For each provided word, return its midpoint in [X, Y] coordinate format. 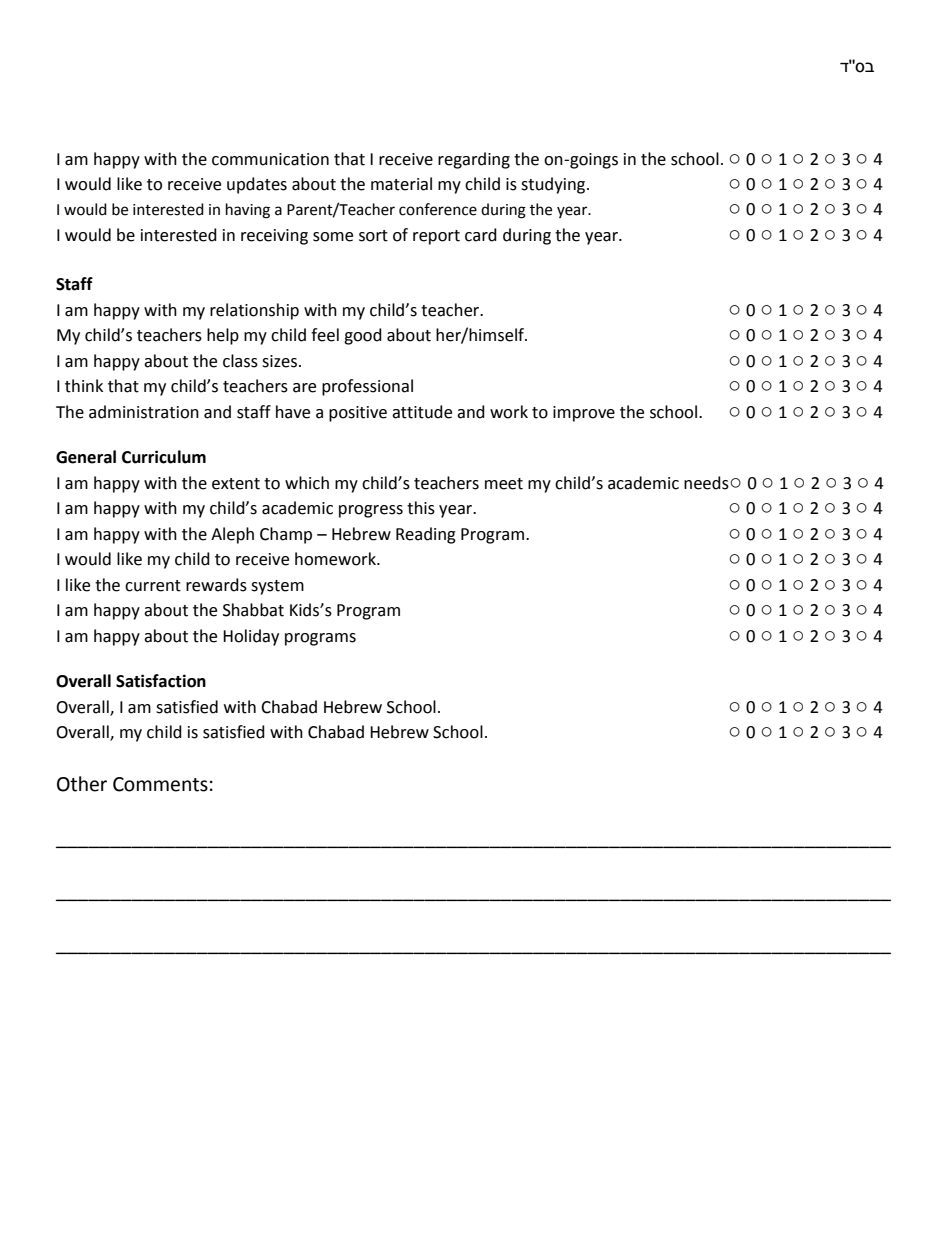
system [277, 587]
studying [554, 185]
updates [257, 185]
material [401, 184]
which [307, 483]
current [153, 586]
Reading [426, 535]
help [223, 336]
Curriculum [164, 457]
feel [325, 335]
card [481, 235]
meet [504, 484]
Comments [160, 784]
